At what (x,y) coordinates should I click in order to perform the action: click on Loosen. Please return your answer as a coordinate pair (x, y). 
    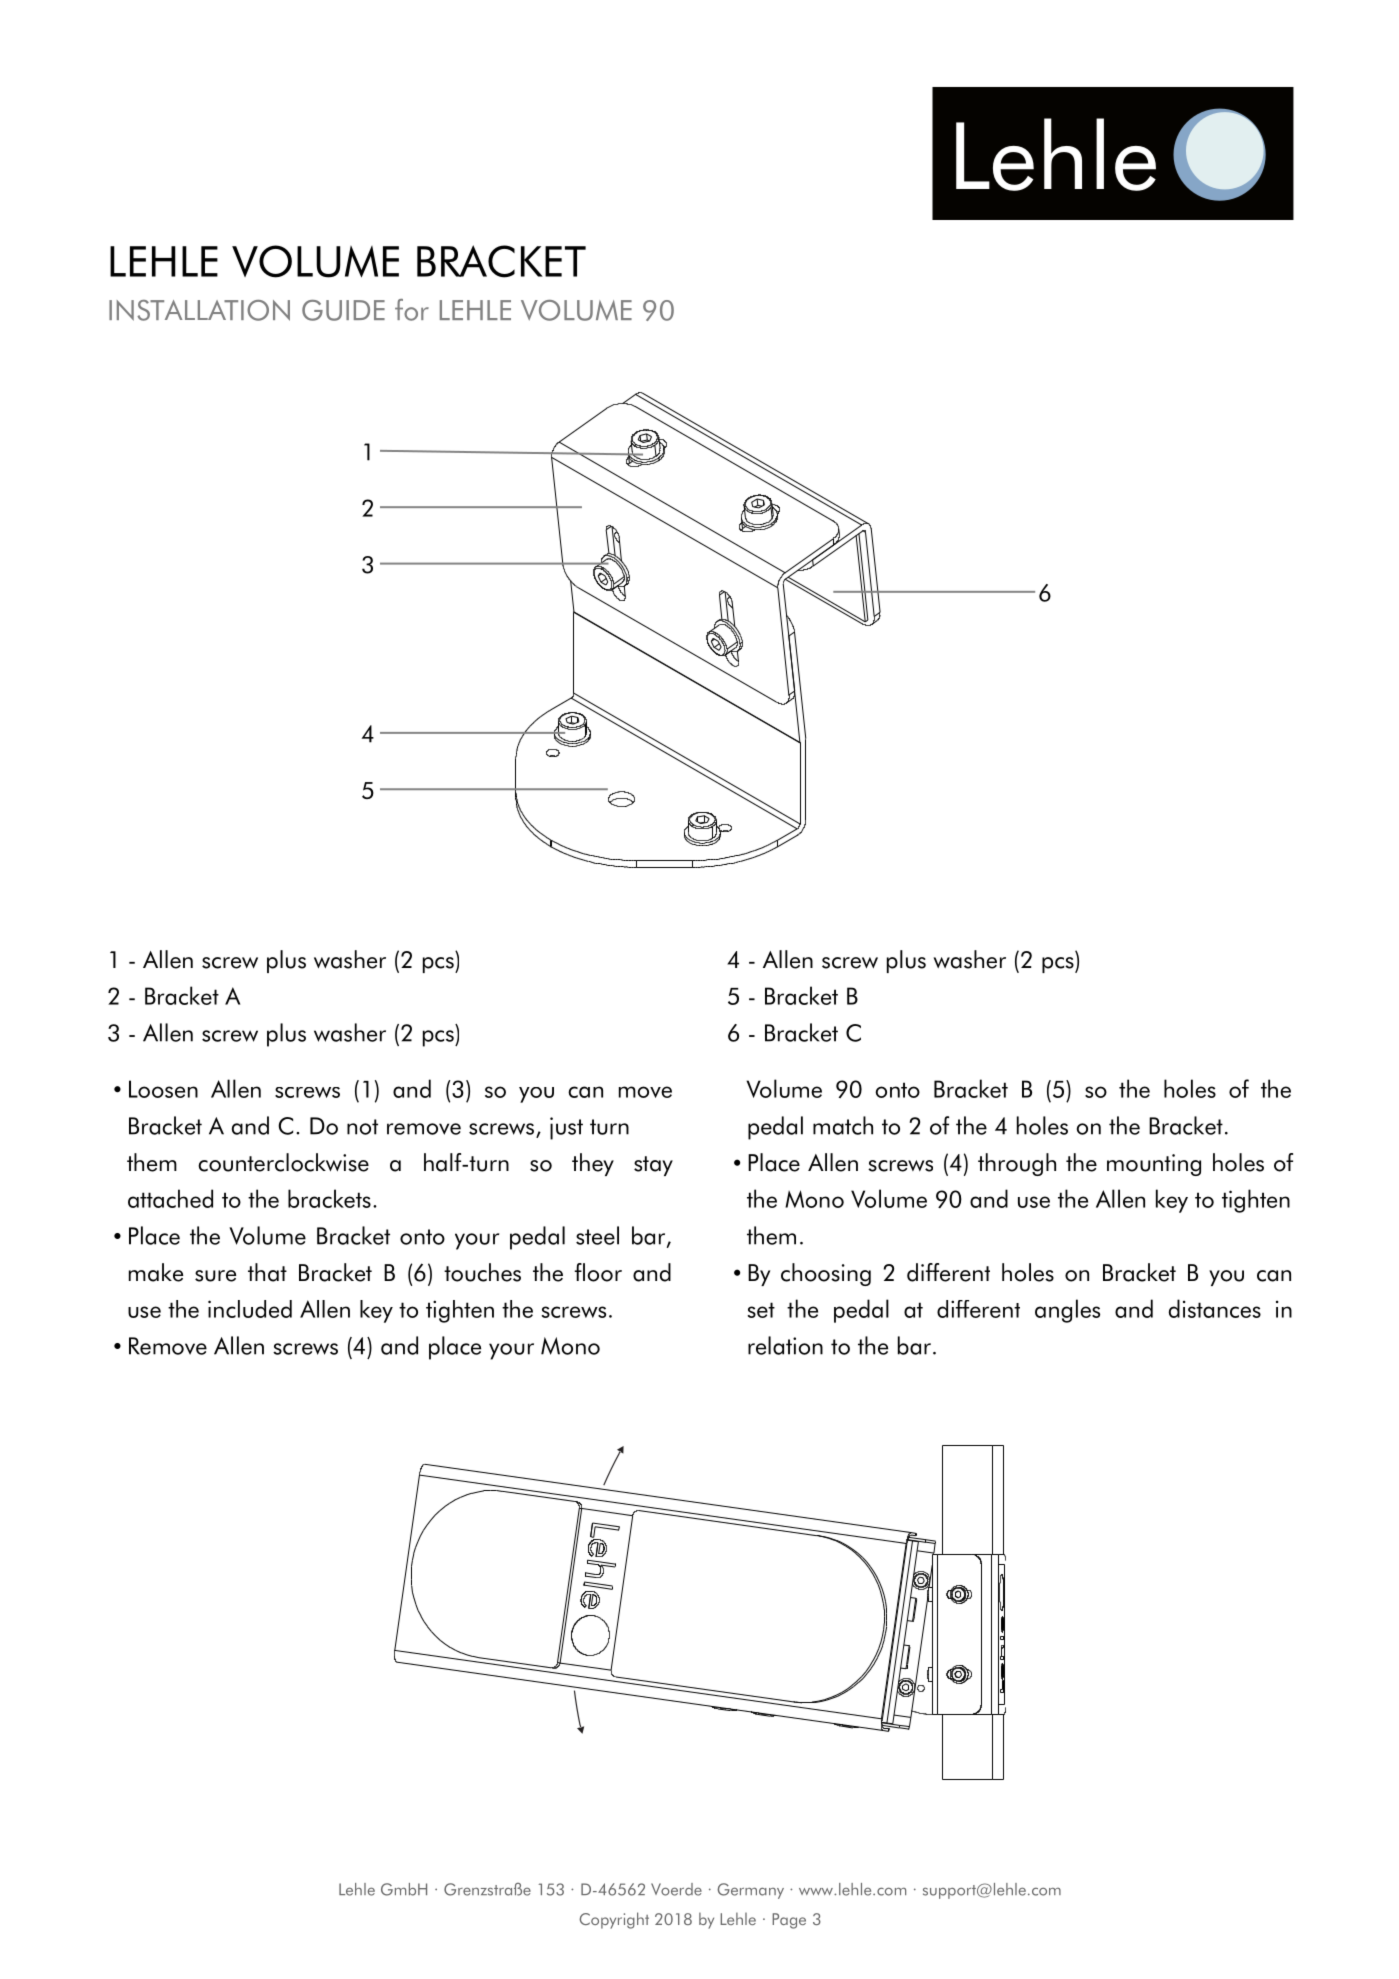
    Looking at the image, I should click on (163, 1089).
